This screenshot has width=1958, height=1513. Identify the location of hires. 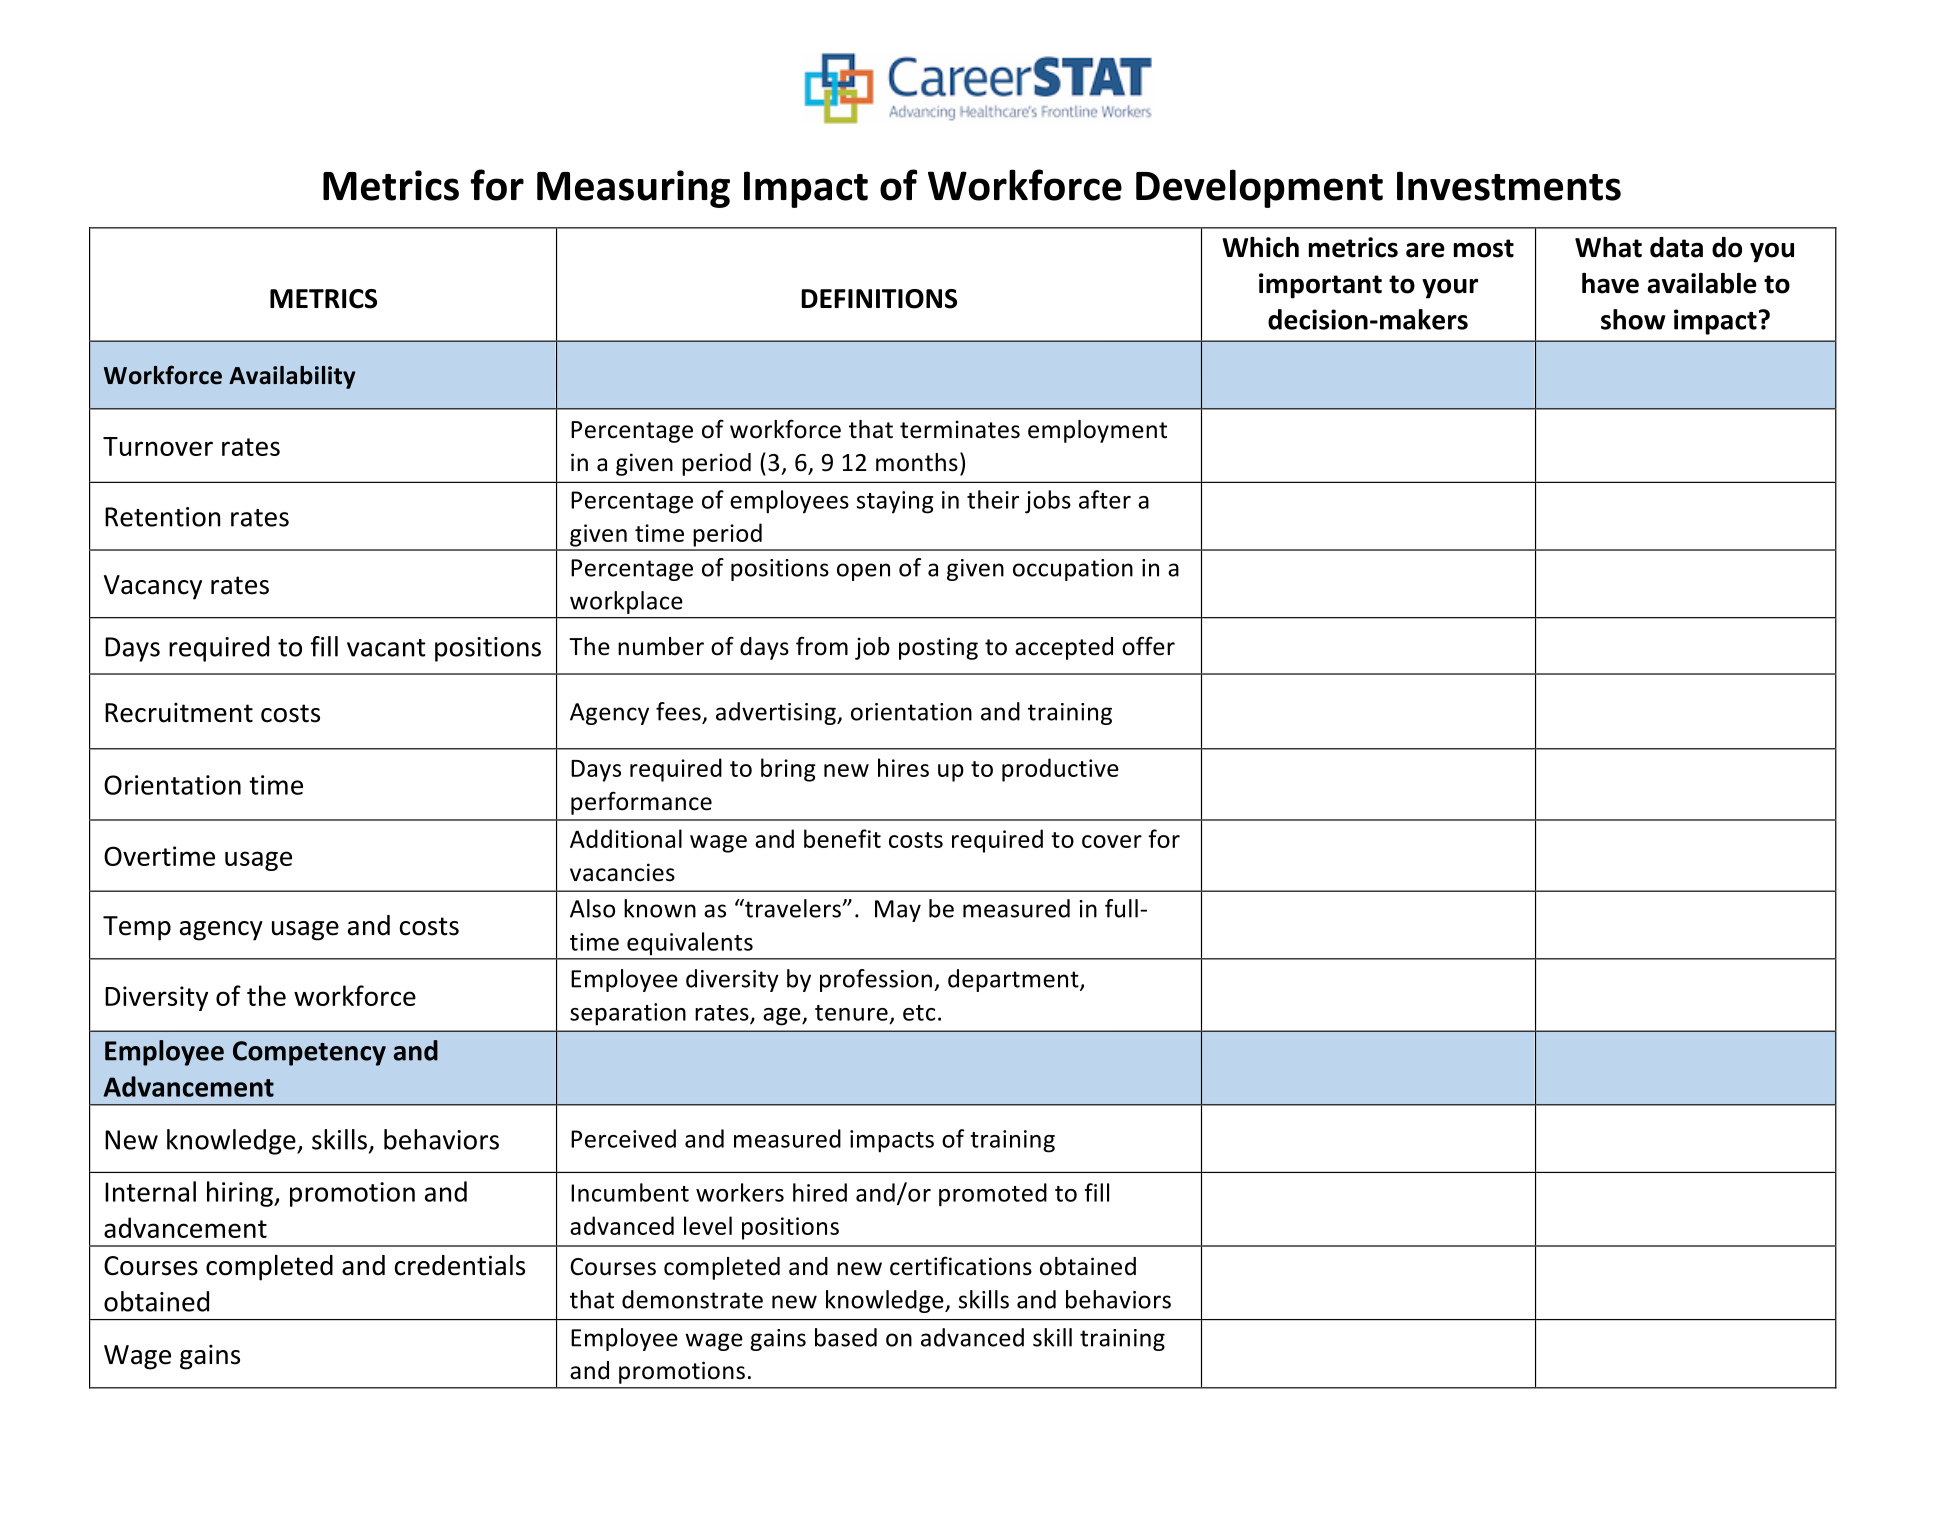
(903, 767).
